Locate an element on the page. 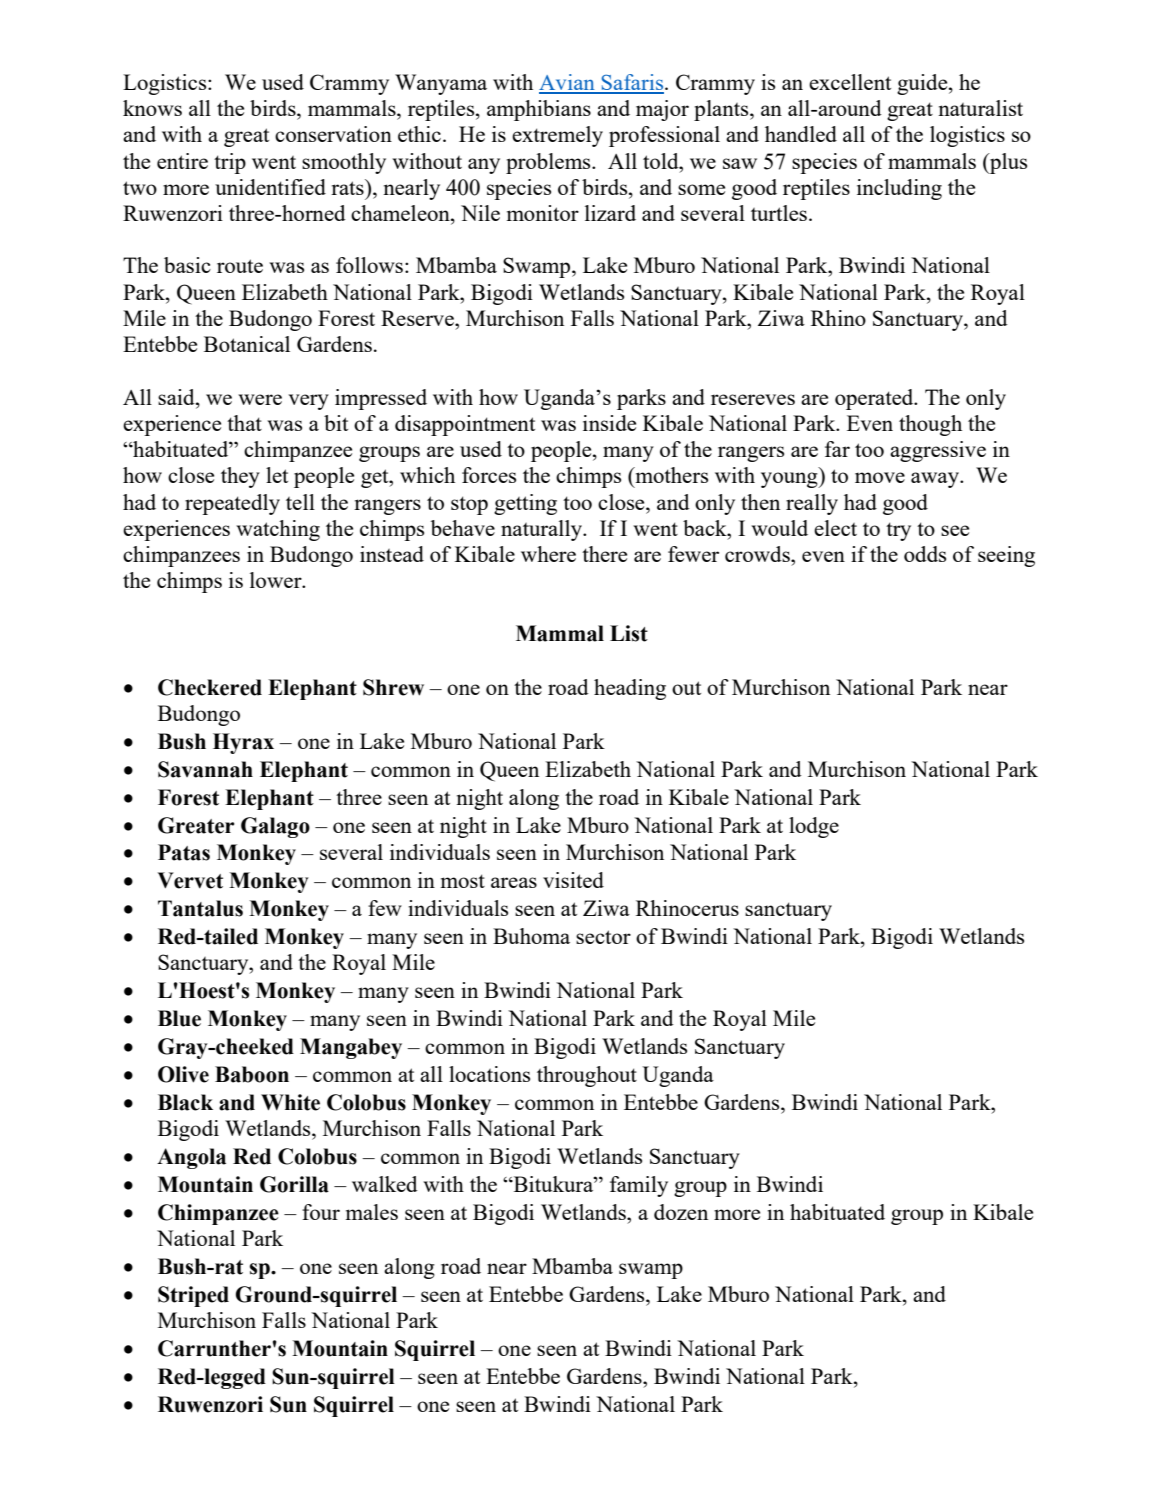  lodge is located at coordinates (814, 827).
